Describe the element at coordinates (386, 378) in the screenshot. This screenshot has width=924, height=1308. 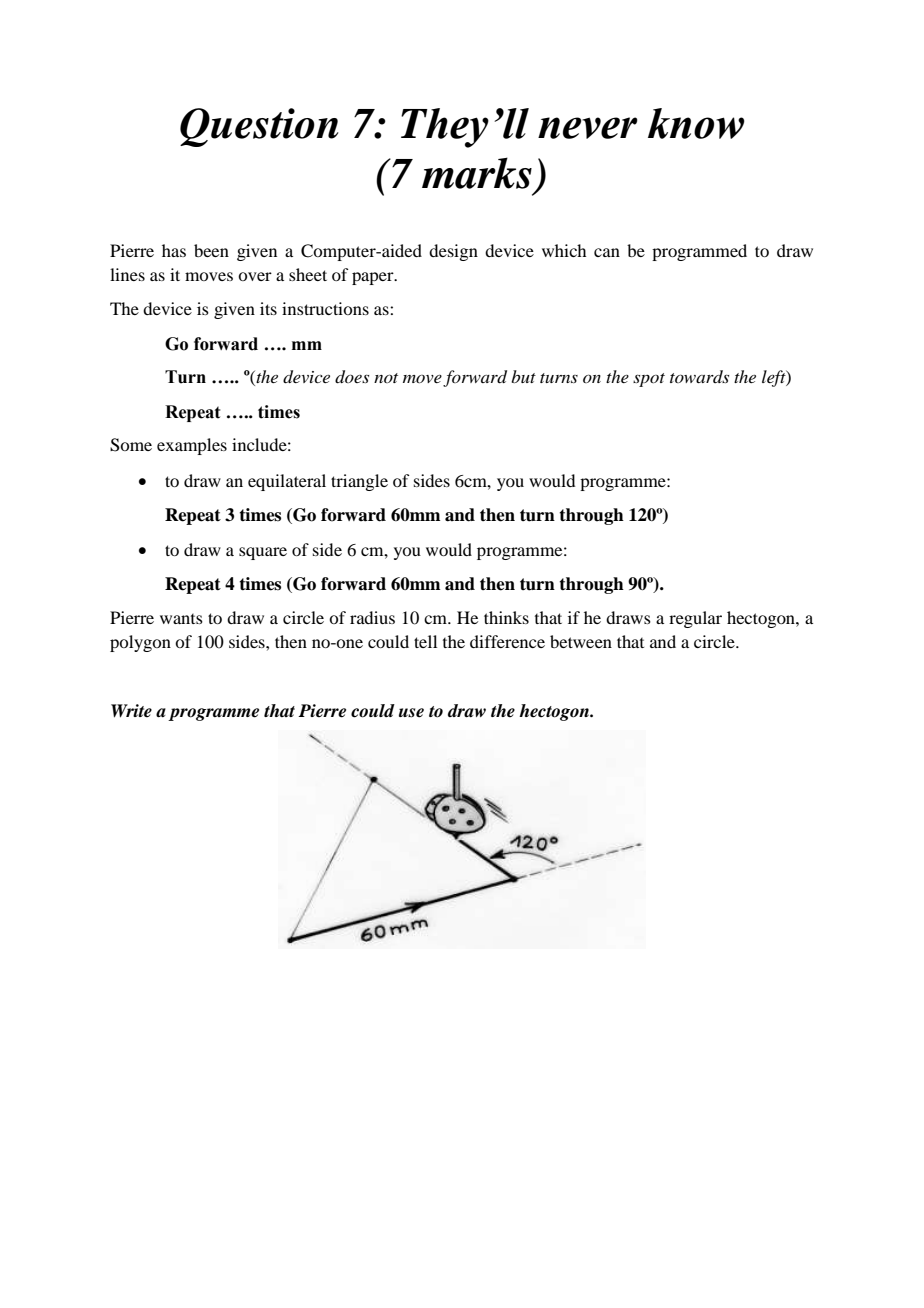
I see `not` at that location.
